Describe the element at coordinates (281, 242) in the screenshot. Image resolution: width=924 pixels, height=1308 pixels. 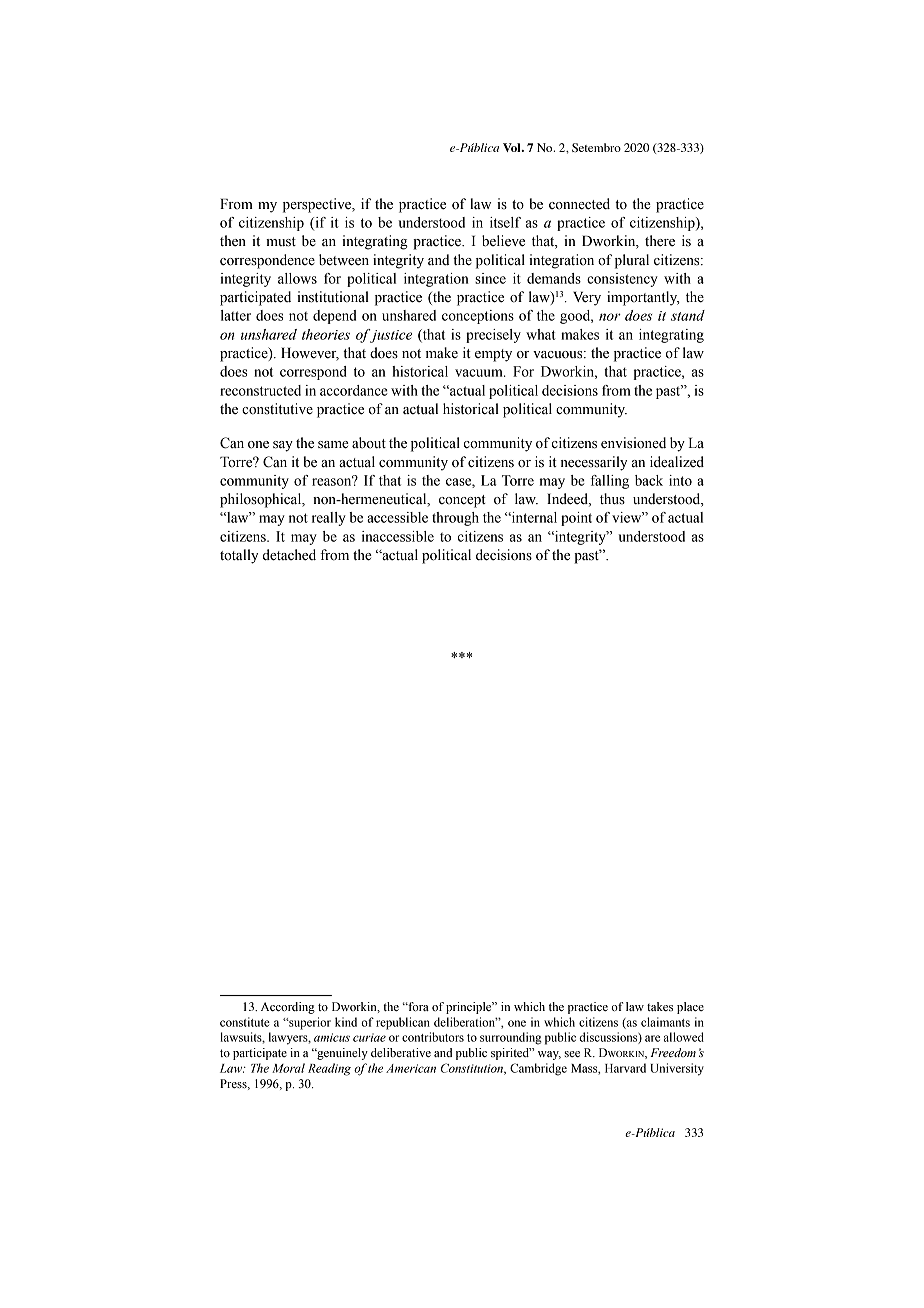
I see `must` at that location.
